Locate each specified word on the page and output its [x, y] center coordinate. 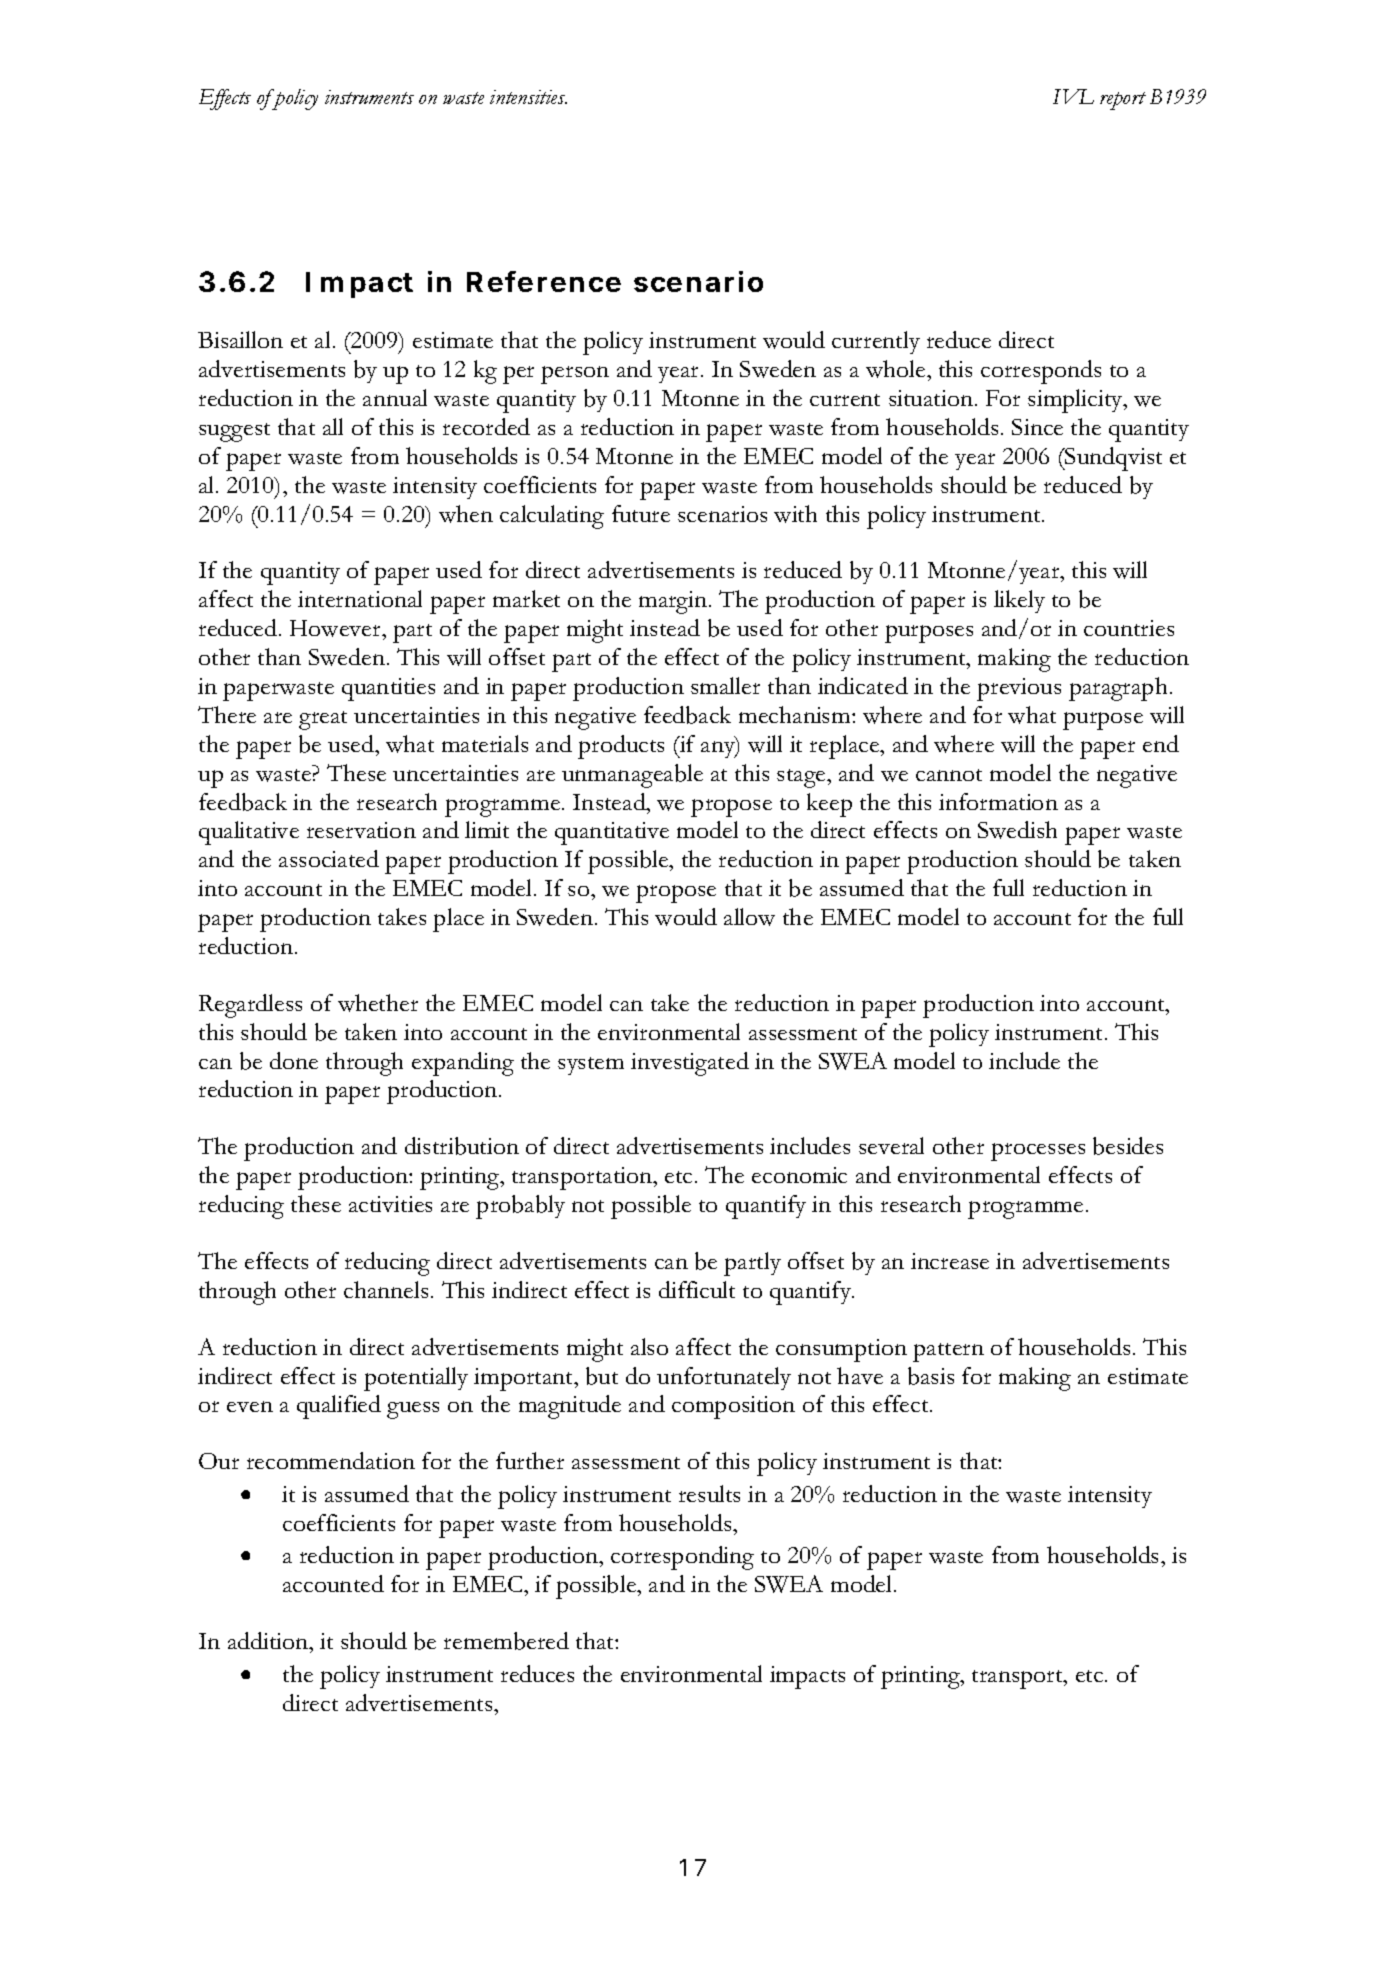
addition [269, 1642]
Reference [544, 281]
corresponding [682, 1558]
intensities [528, 97]
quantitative [612, 833]
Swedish [1017, 830]
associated [329, 858]
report [1123, 101]
